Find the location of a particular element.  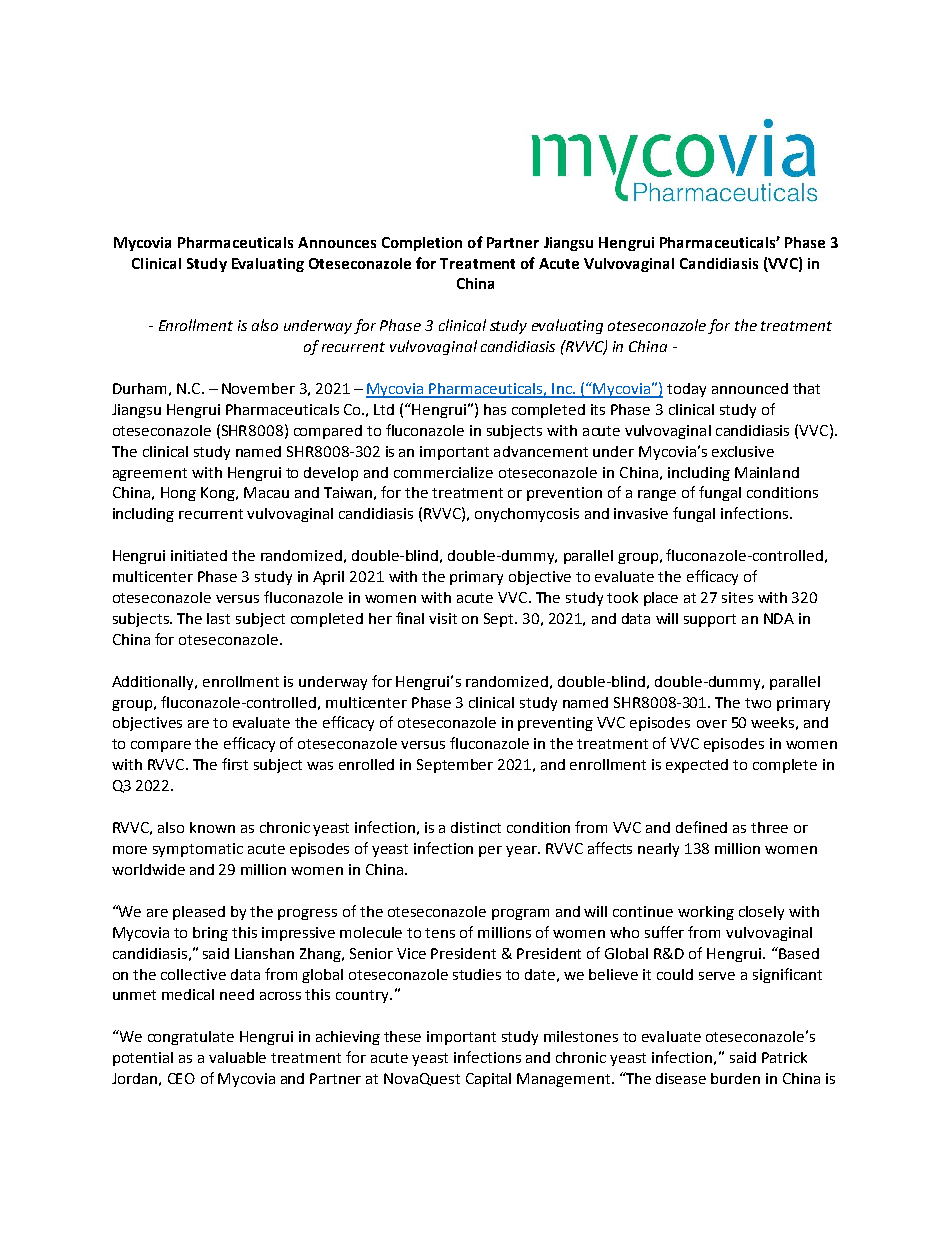

burden is located at coordinates (735, 1078).
